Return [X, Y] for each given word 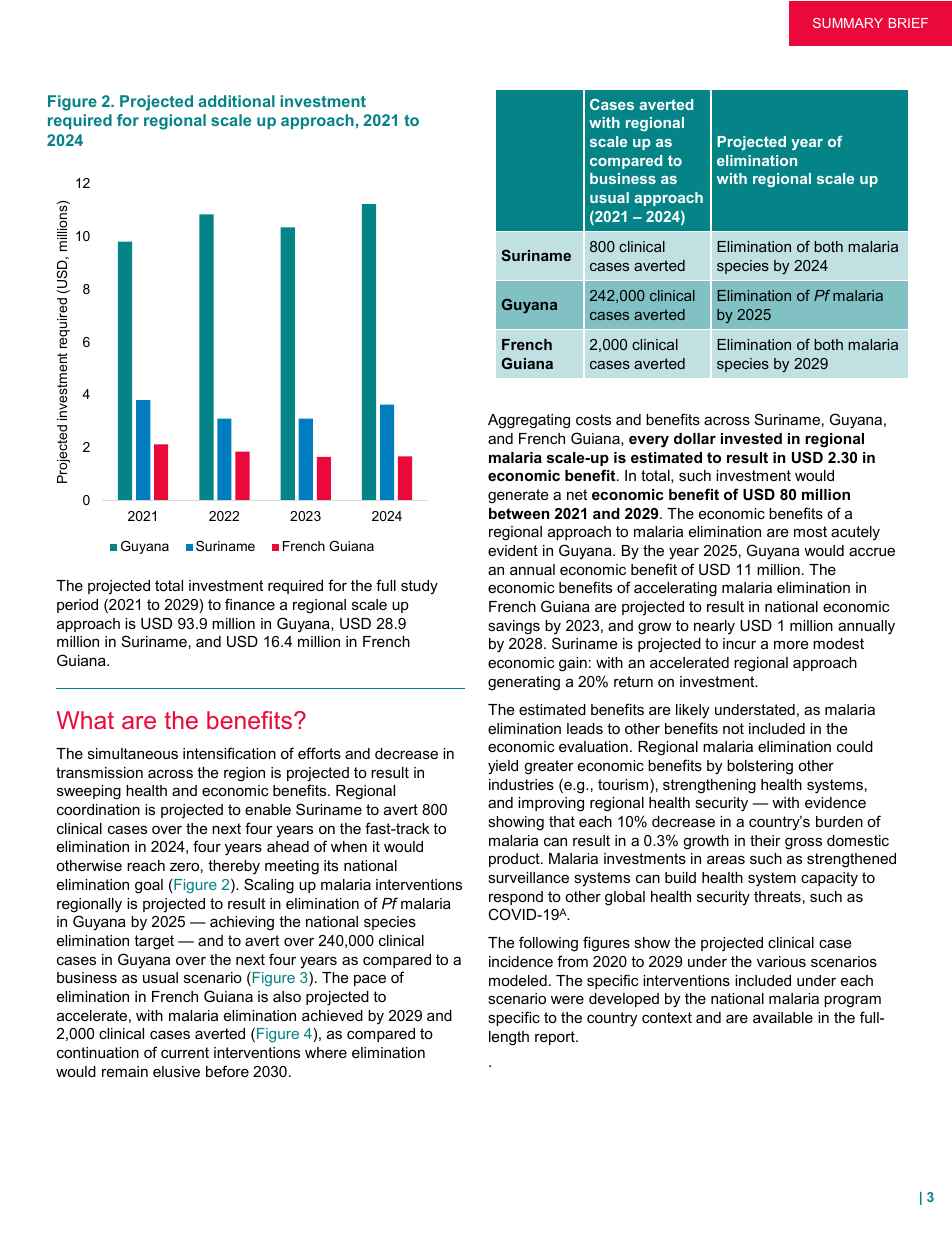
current [185, 1052]
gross [803, 844]
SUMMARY [848, 23]
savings [514, 627]
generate [518, 496]
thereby [234, 867]
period [77, 606]
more [791, 644]
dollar [695, 438]
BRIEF [908, 23]
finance [250, 604]
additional [236, 101]
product [515, 860]
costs [593, 419]
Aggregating [529, 421]
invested [751, 438]
